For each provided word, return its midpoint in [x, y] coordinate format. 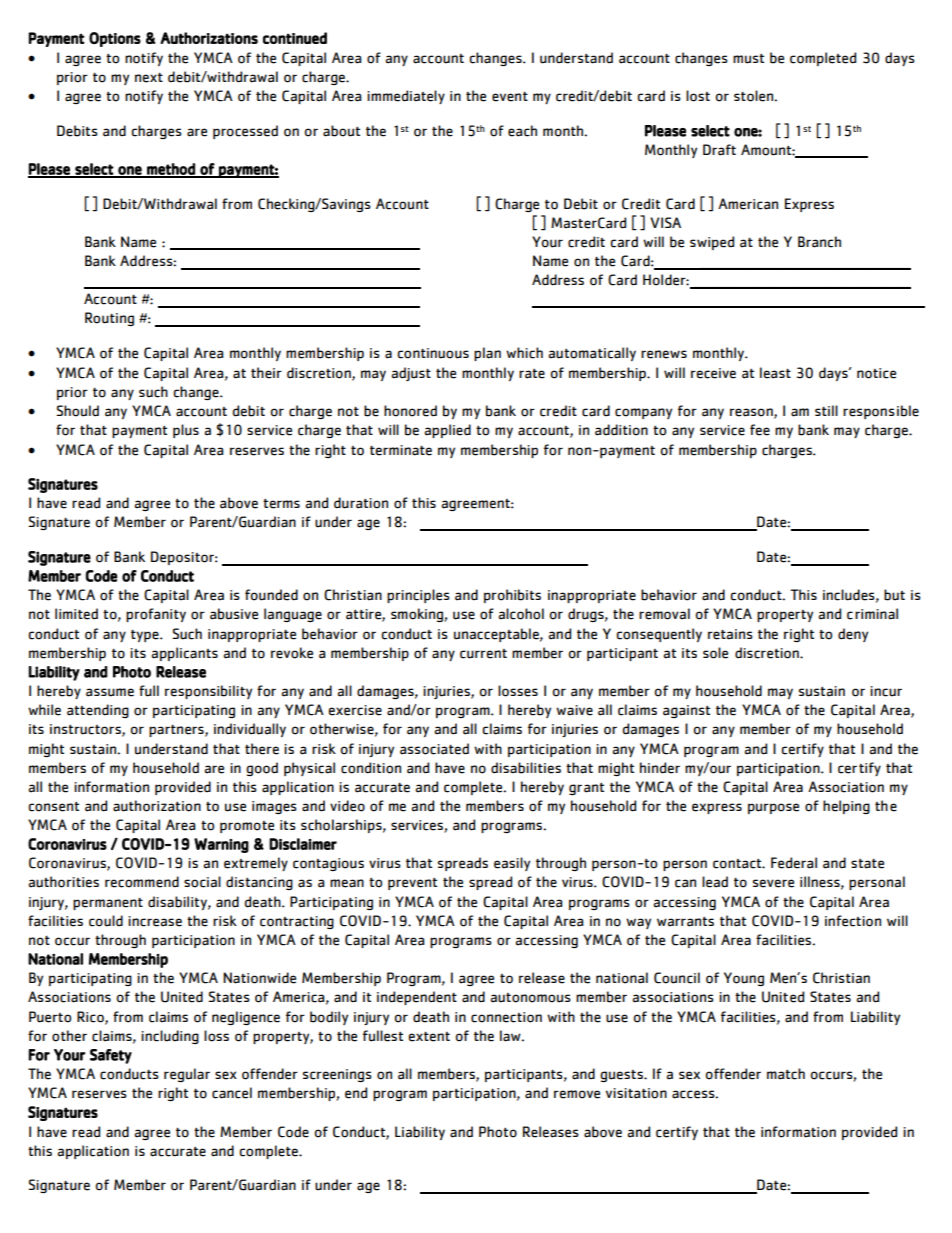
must [748, 59]
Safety [111, 1056]
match [786, 1074]
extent [429, 1036]
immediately [406, 97]
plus [186, 431]
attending [98, 711]
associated [434, 749]
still [826, 410]
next [149, 77]
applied [448, 431]
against [686, 711]
